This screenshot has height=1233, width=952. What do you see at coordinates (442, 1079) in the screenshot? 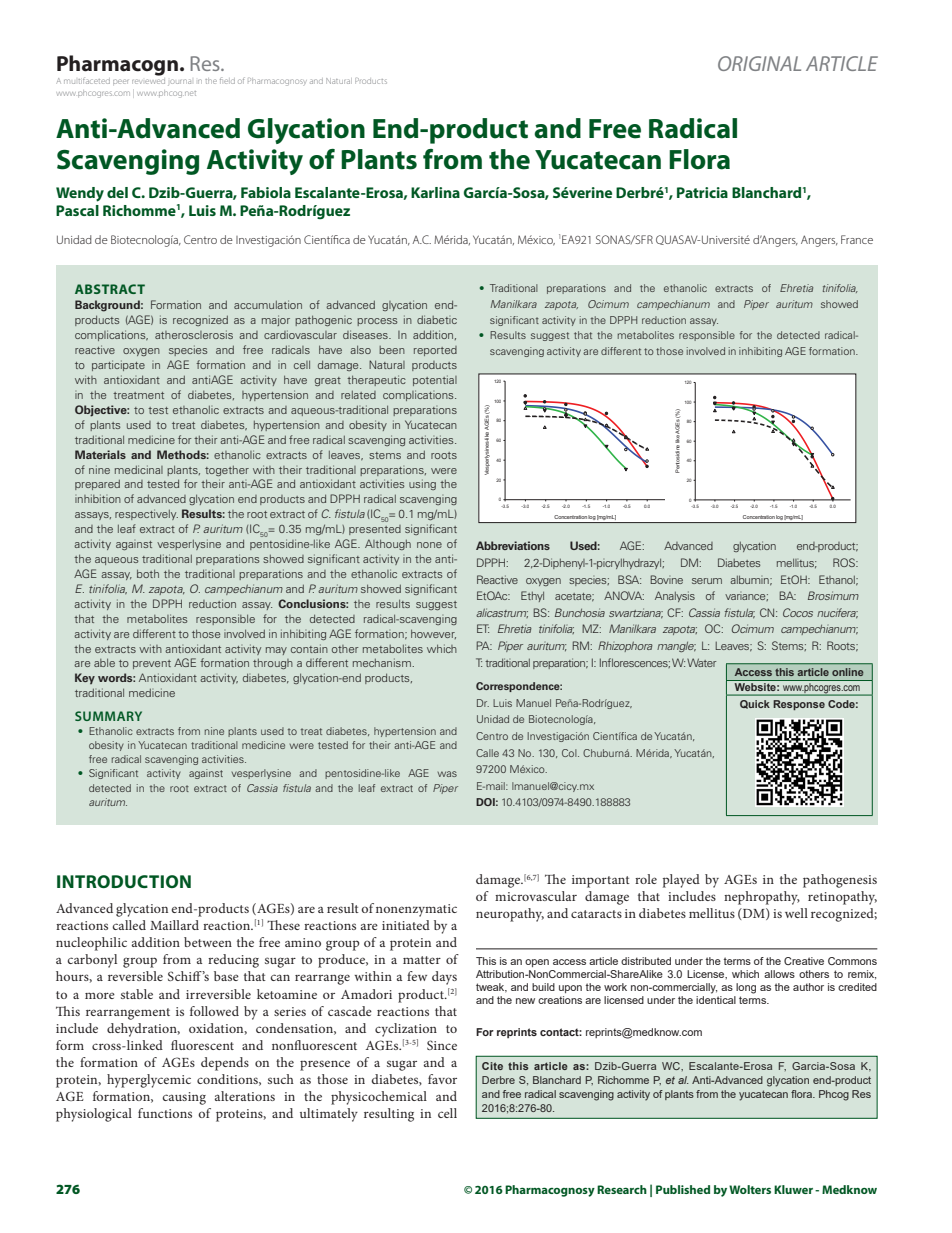
I see `favor` at bounding box center [442, 1079].
